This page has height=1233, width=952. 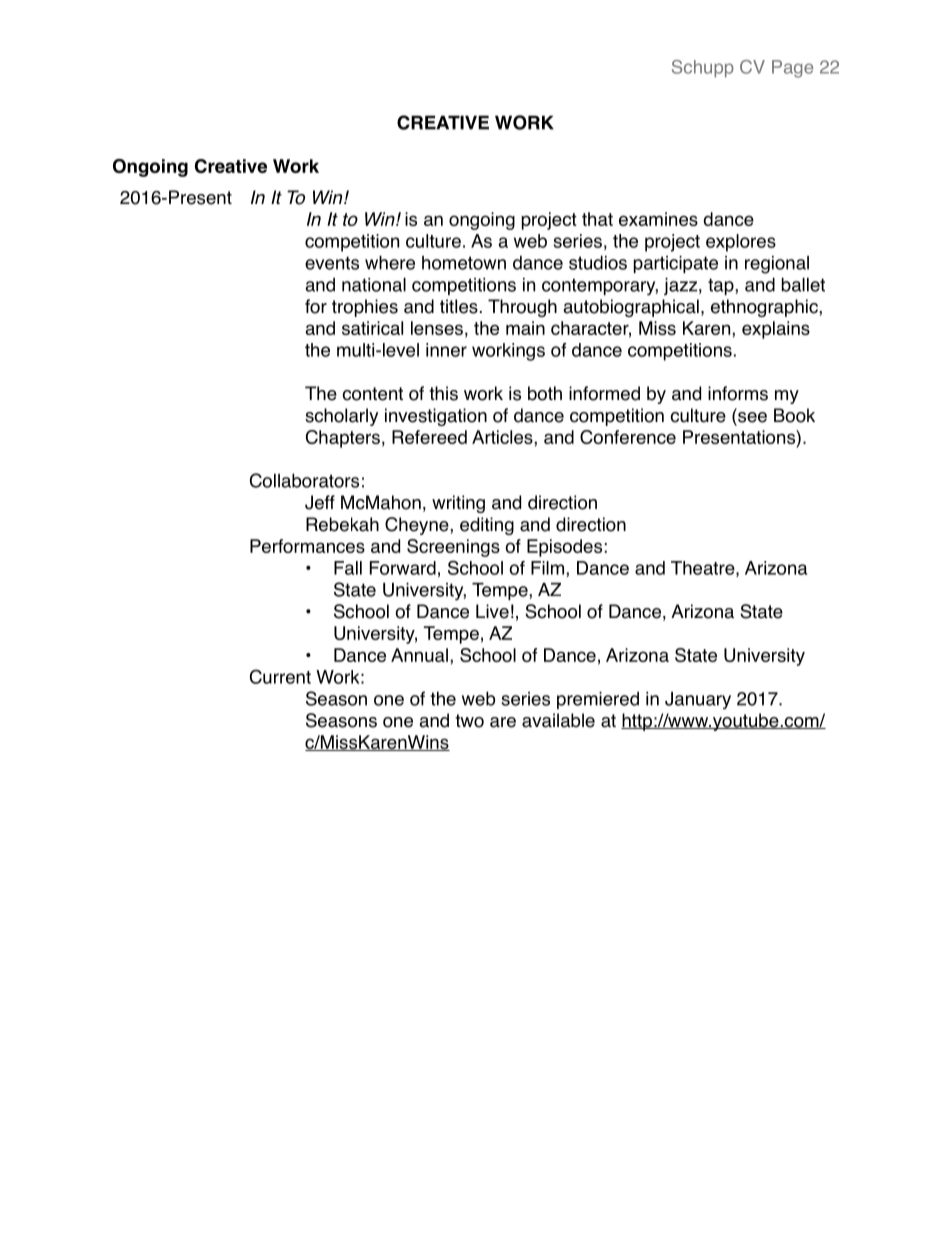 What do you see at coordinates (280, 676) in the page?
I see `Current` at bounding box center [280, 676].
